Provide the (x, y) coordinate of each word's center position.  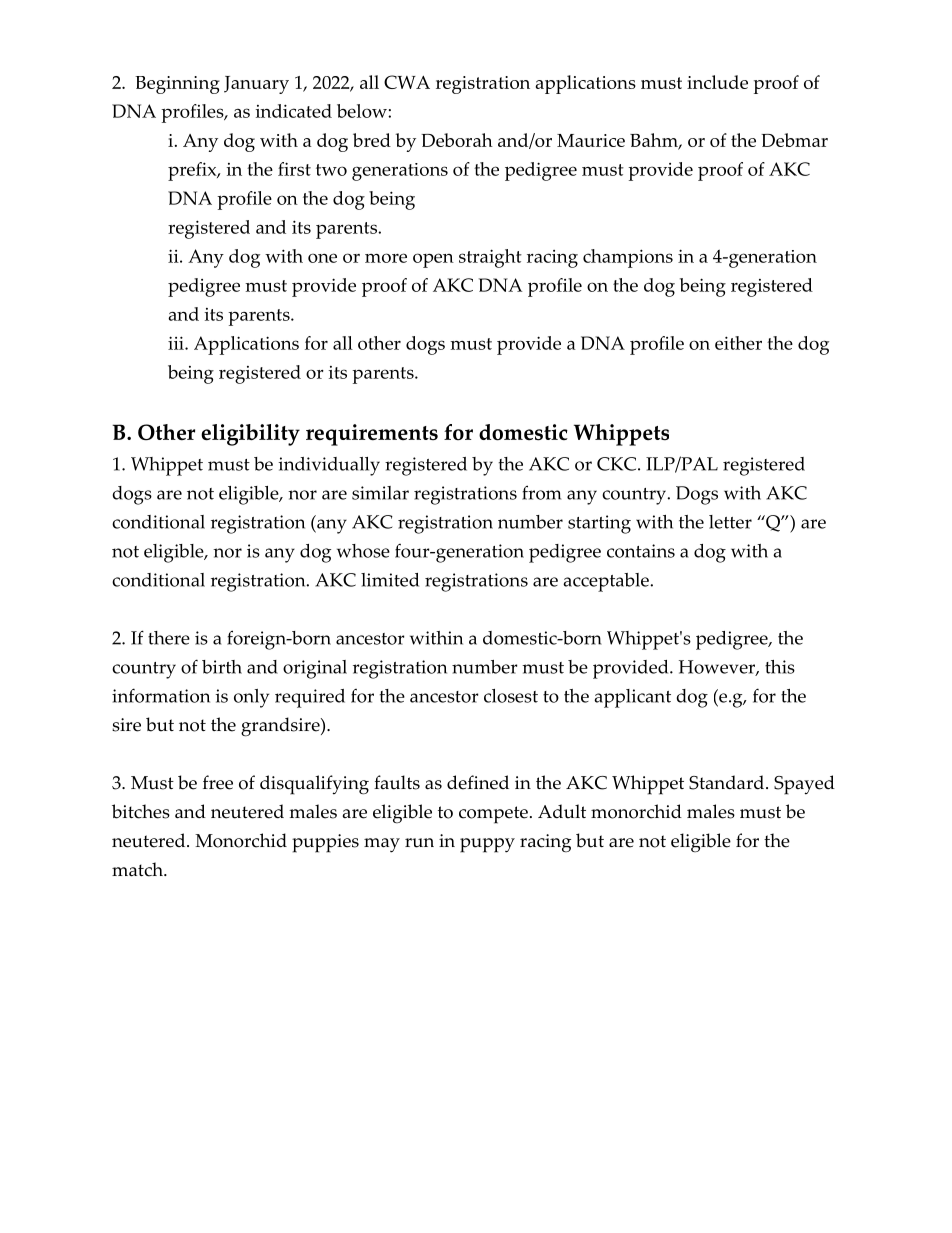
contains (641, 551)
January (256, 85)
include (717, 82)
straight (490, 258)
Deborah (457, 140)
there (169, 638)
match (138, 869)
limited (390, 580)
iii (177, 343)
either (738, 343)
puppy (487, 845)
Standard (728, 782)
